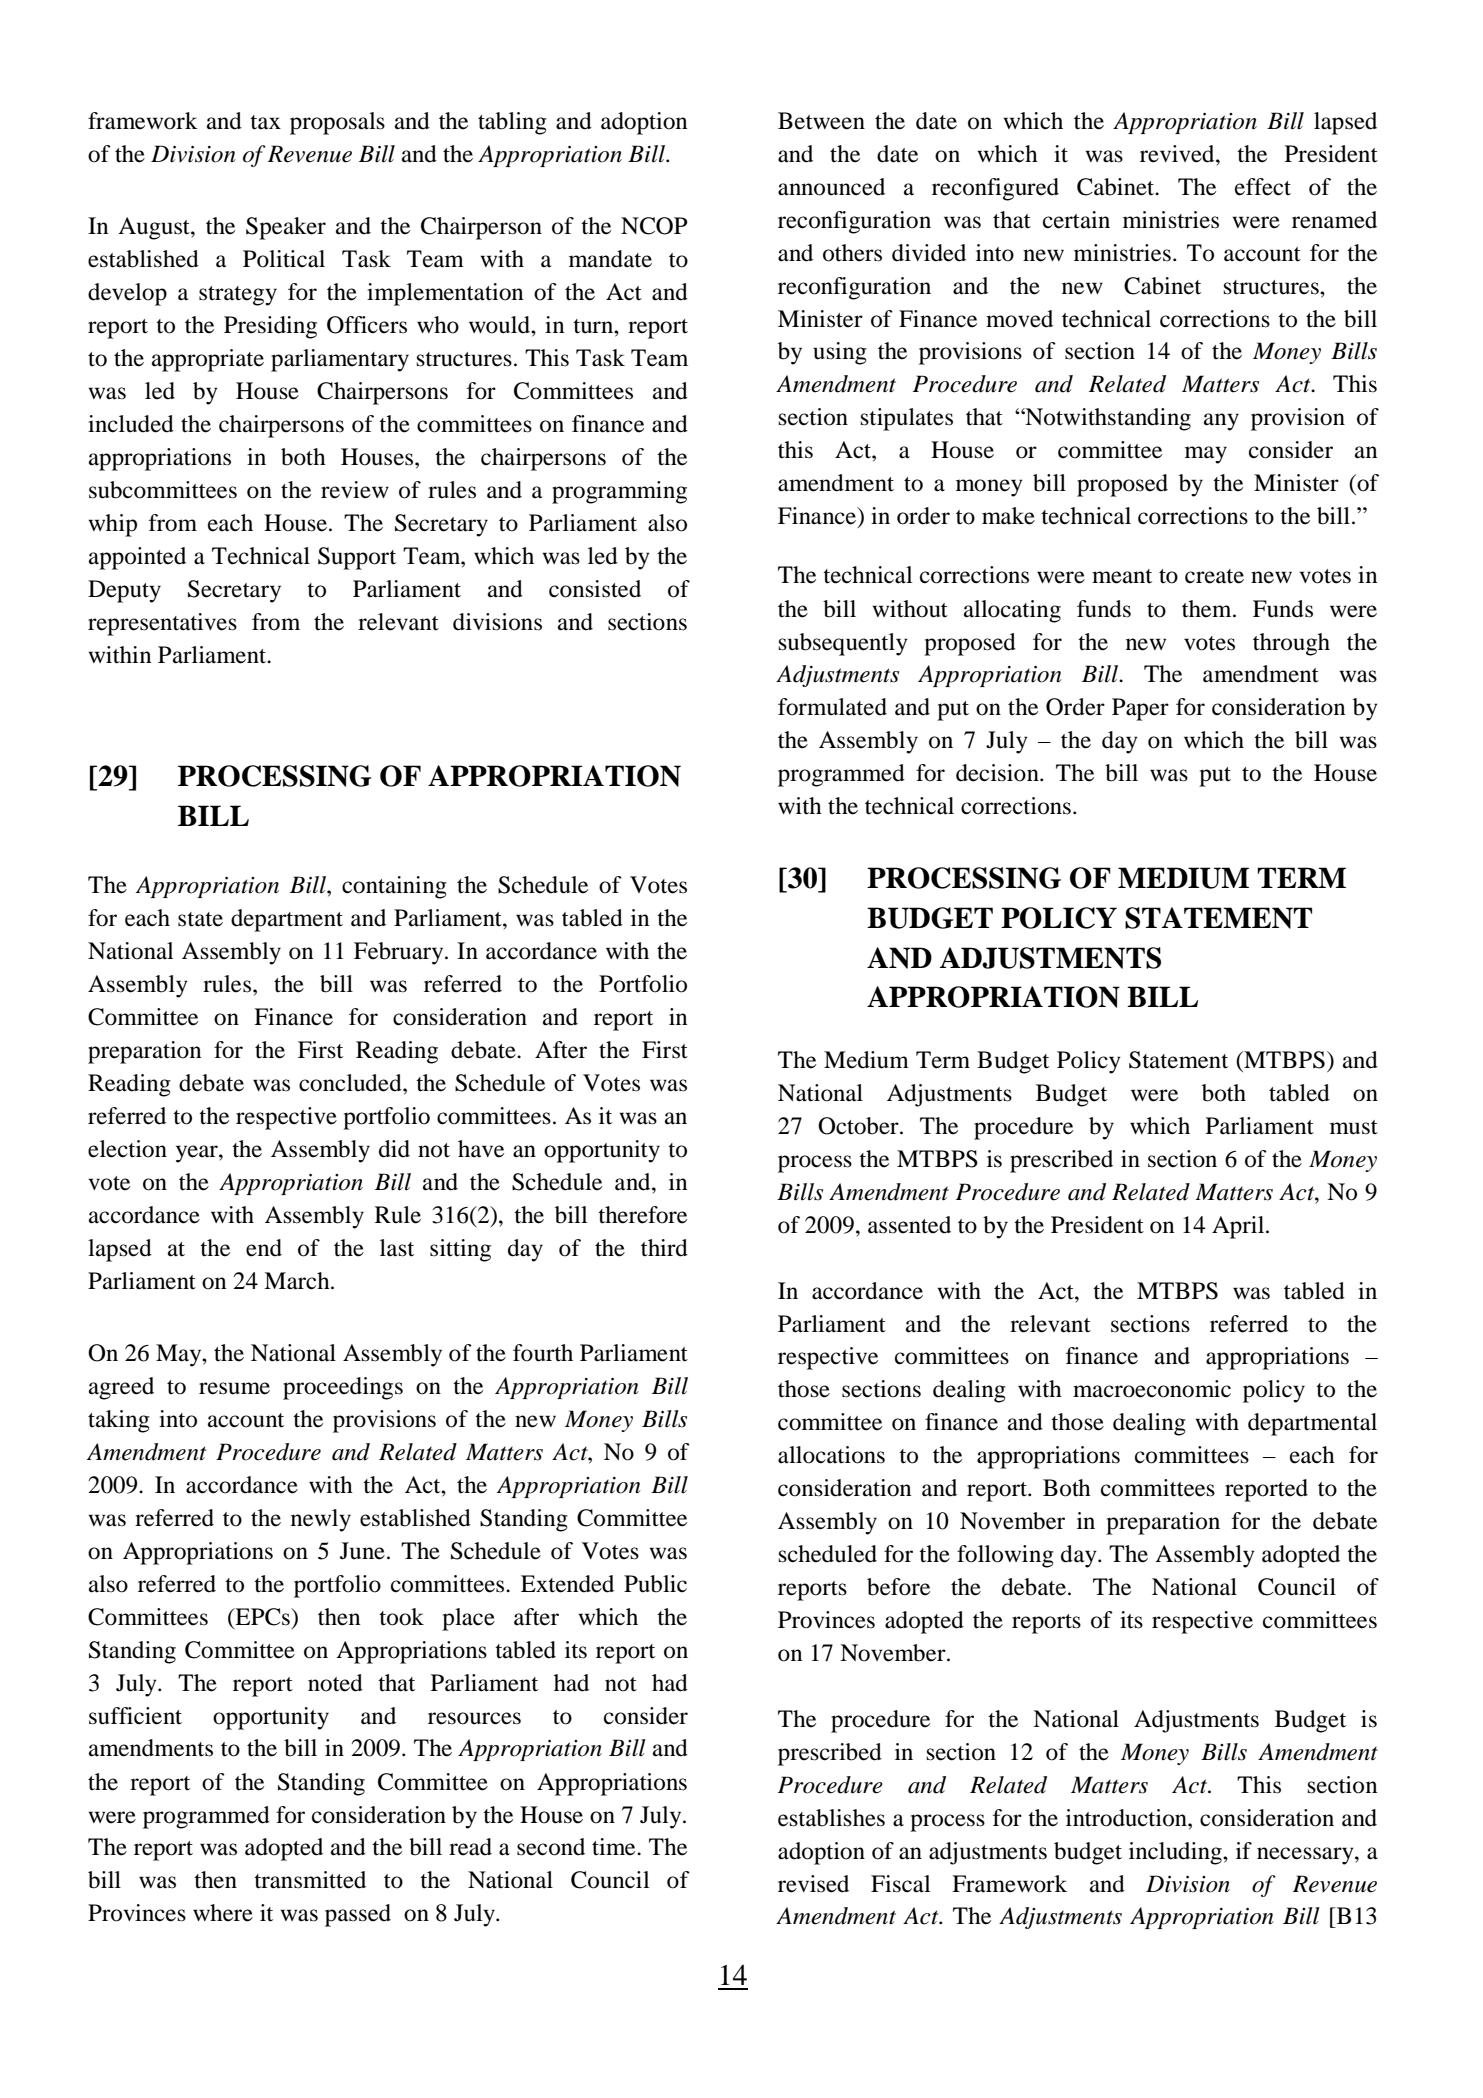 This document has height=2098, width=1483. Describe the element at coordinates (265, 122) in the document. I see `tax` at that location.
